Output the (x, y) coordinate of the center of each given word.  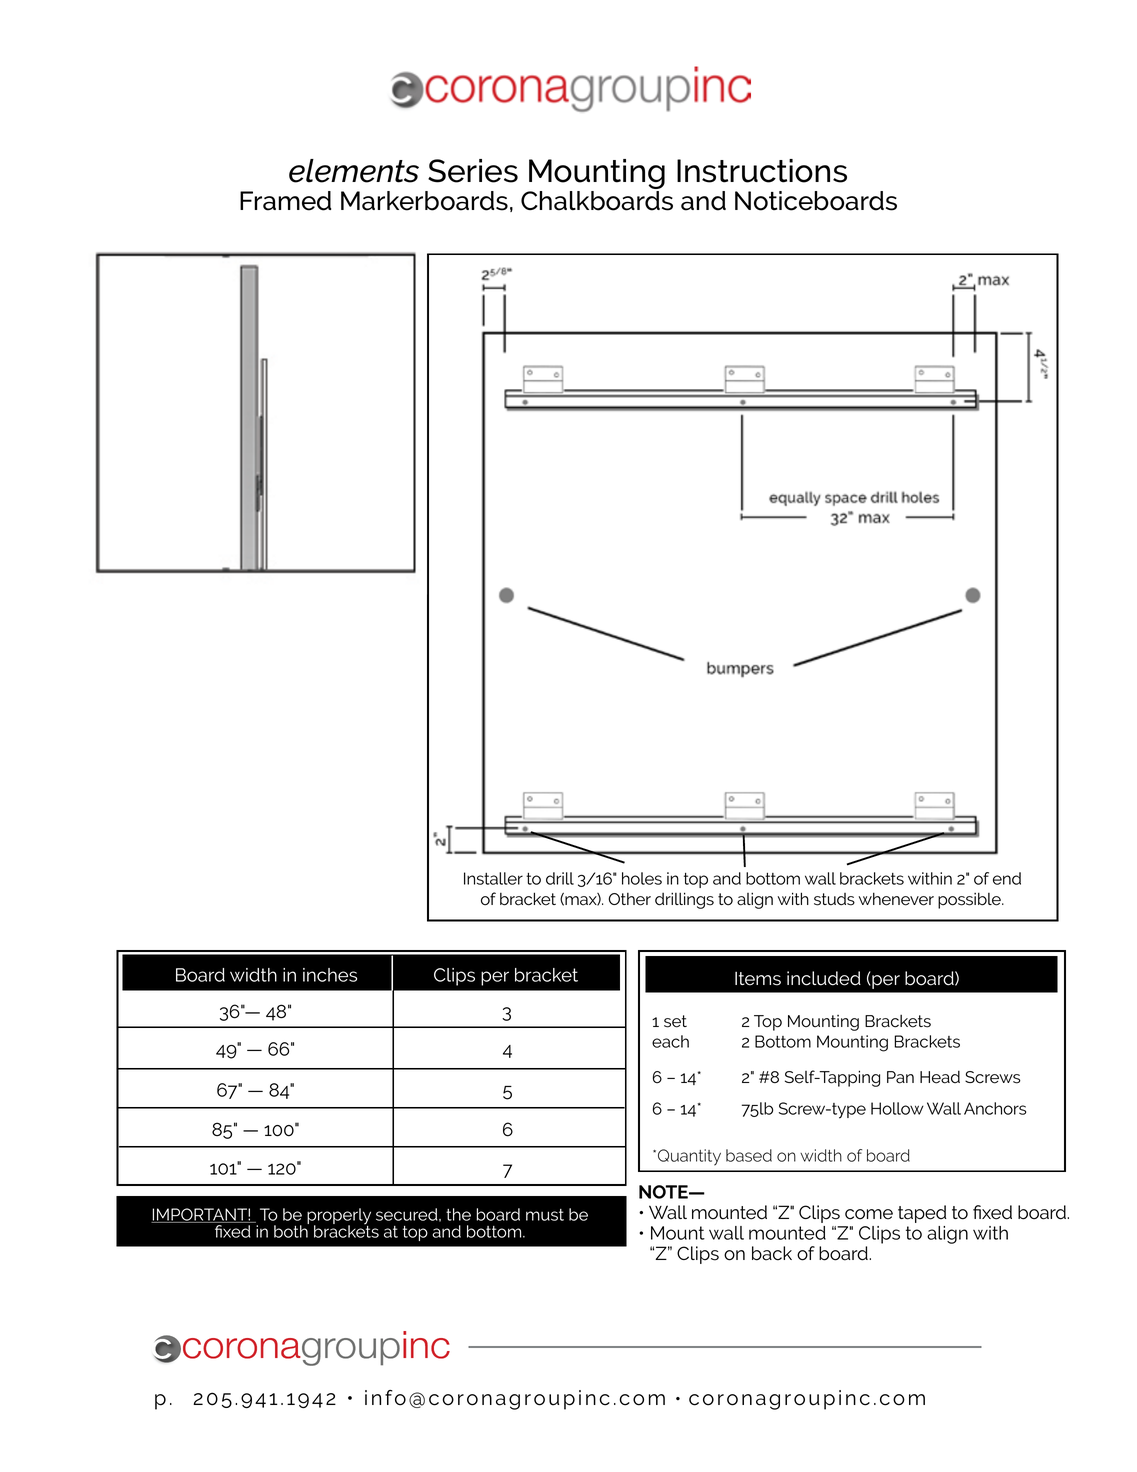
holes (642, 878)
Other (629, 899)
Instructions (762, 171)
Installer (493, 878)
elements (354, 171)
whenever (896, 899)
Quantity (689, 1157)
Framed (285, 201)
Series (473, 171)
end (1007, 878)
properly (339, 1217)
